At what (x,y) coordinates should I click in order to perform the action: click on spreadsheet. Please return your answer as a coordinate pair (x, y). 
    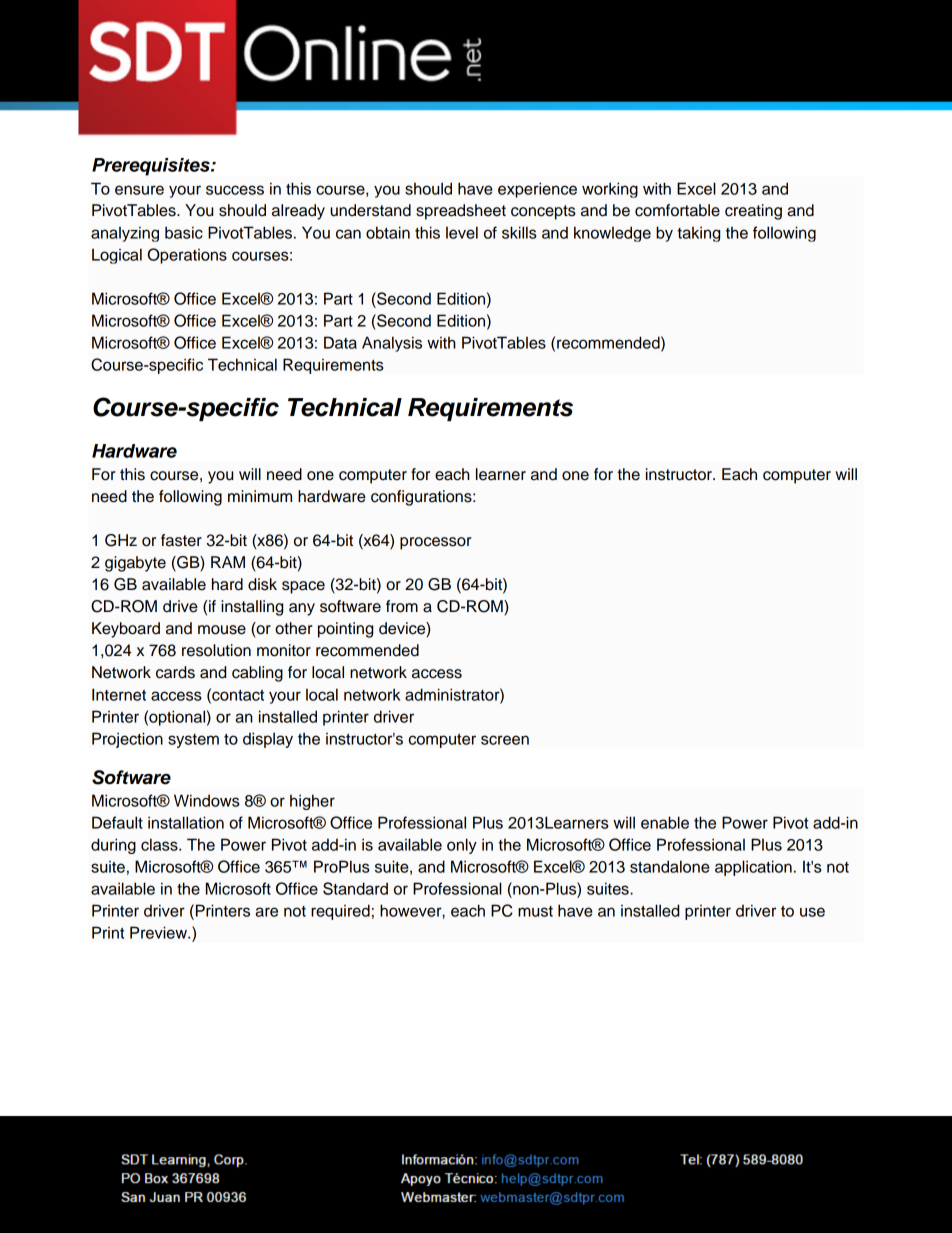
    Looking at the image, I should click on (461, 212).
